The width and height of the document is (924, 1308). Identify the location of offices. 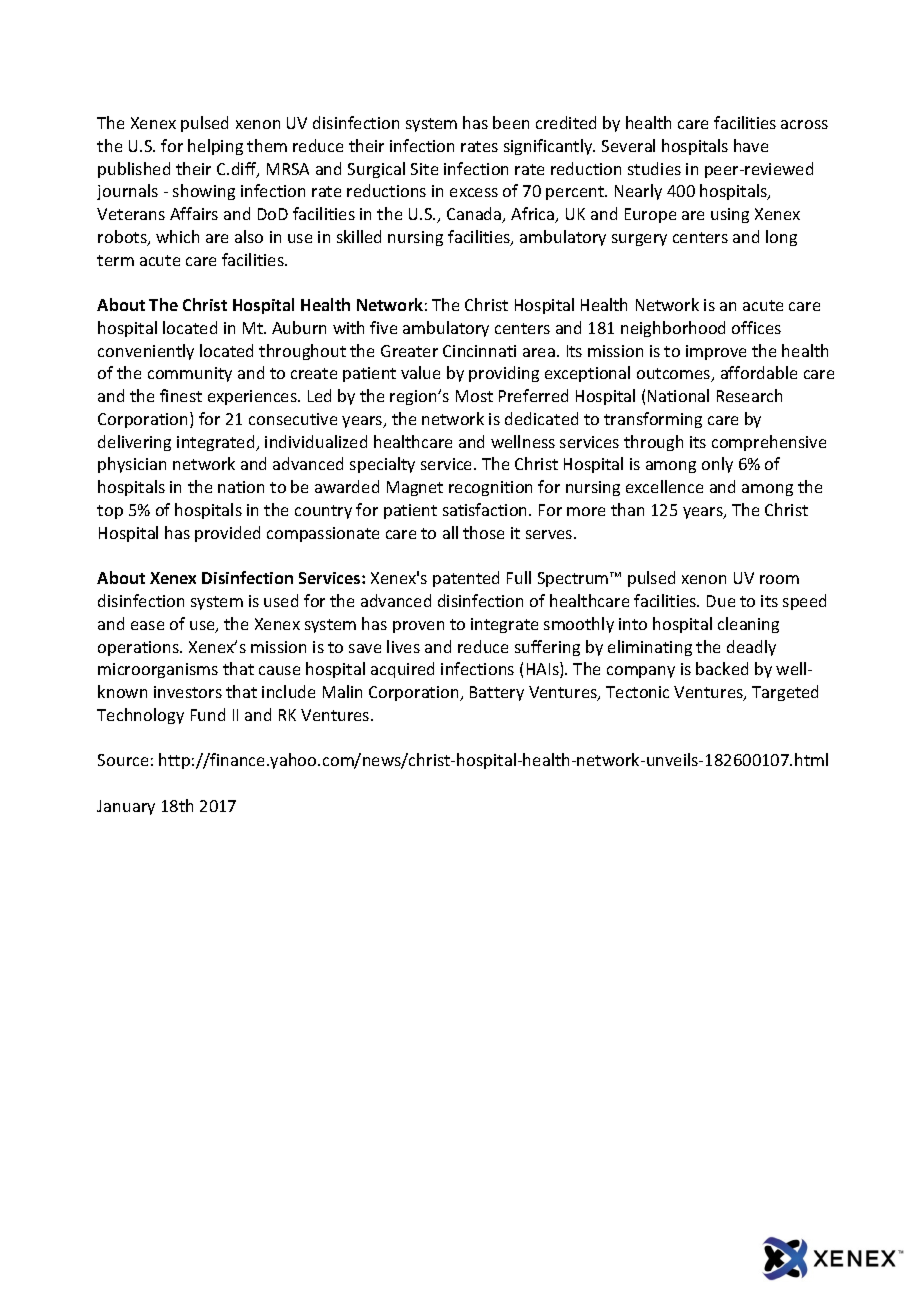
(756, 327).
